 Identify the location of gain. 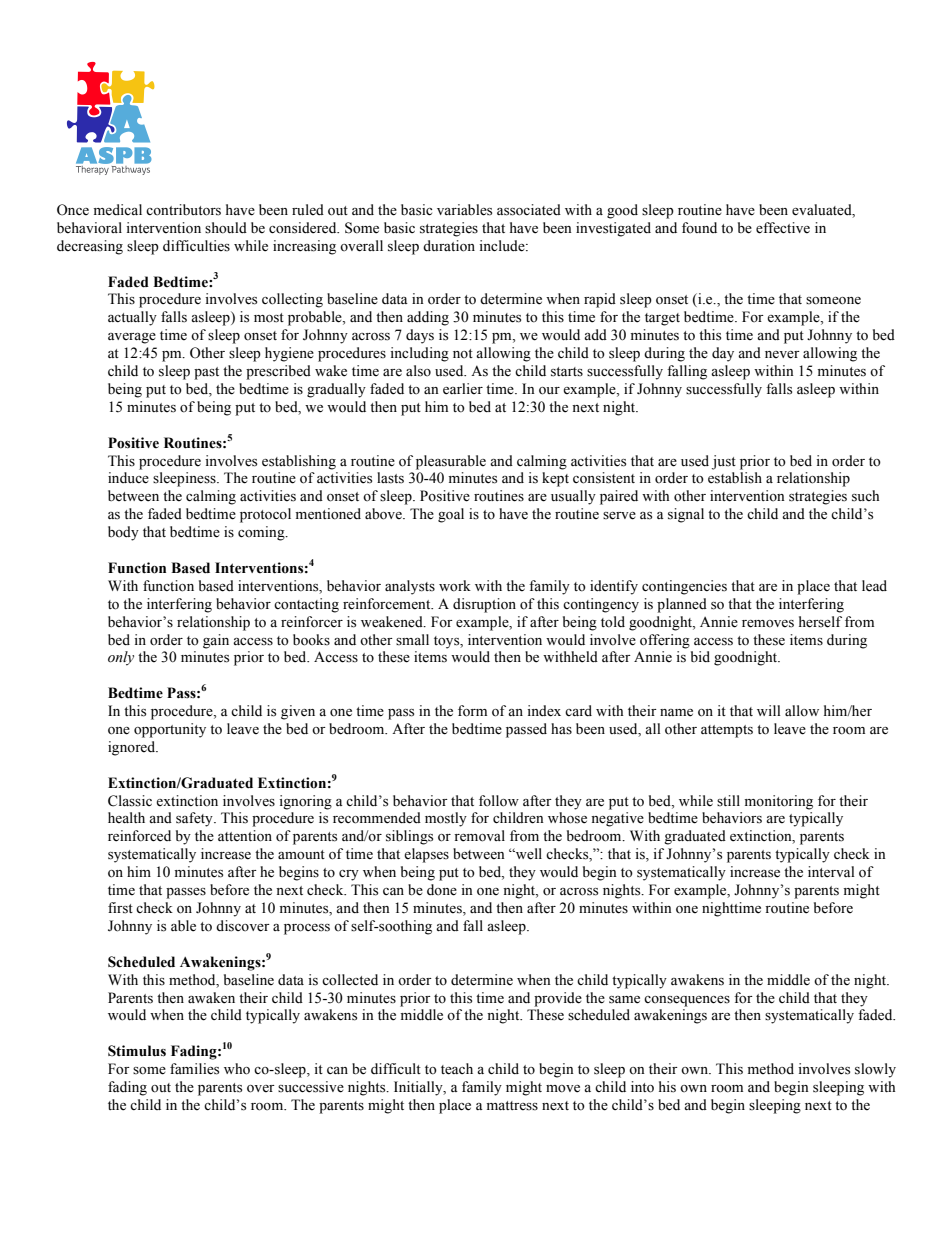
(216, 641).
